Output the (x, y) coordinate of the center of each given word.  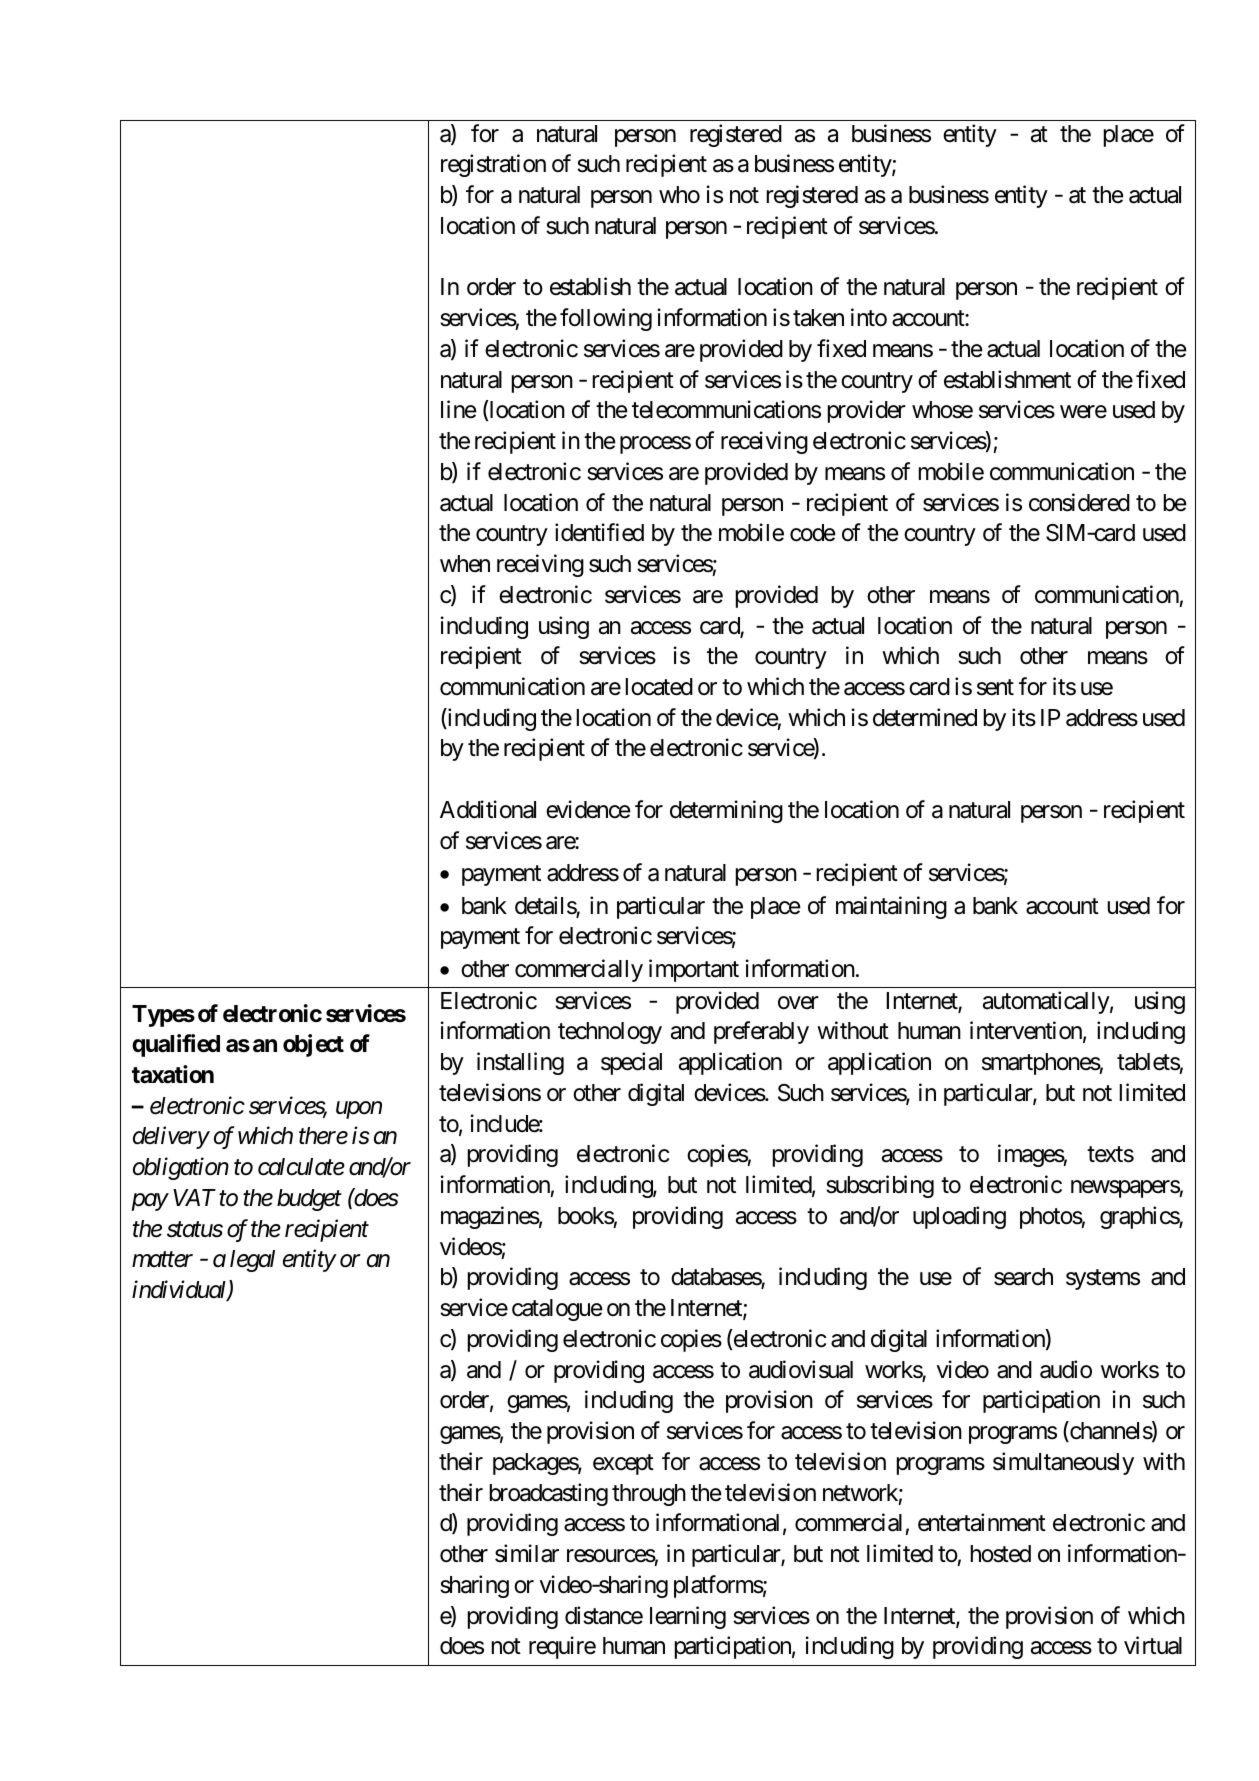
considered (1079, 502)
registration (493, 165)
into (869, 317)
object (313, 1045)
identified (599, 532)
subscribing (880, 1186)
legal (252, 1261)
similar (527, 1553)
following (606, 319)
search (1023, 1277)
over (798, 1003)
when (465, 563)
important (694, 970)
